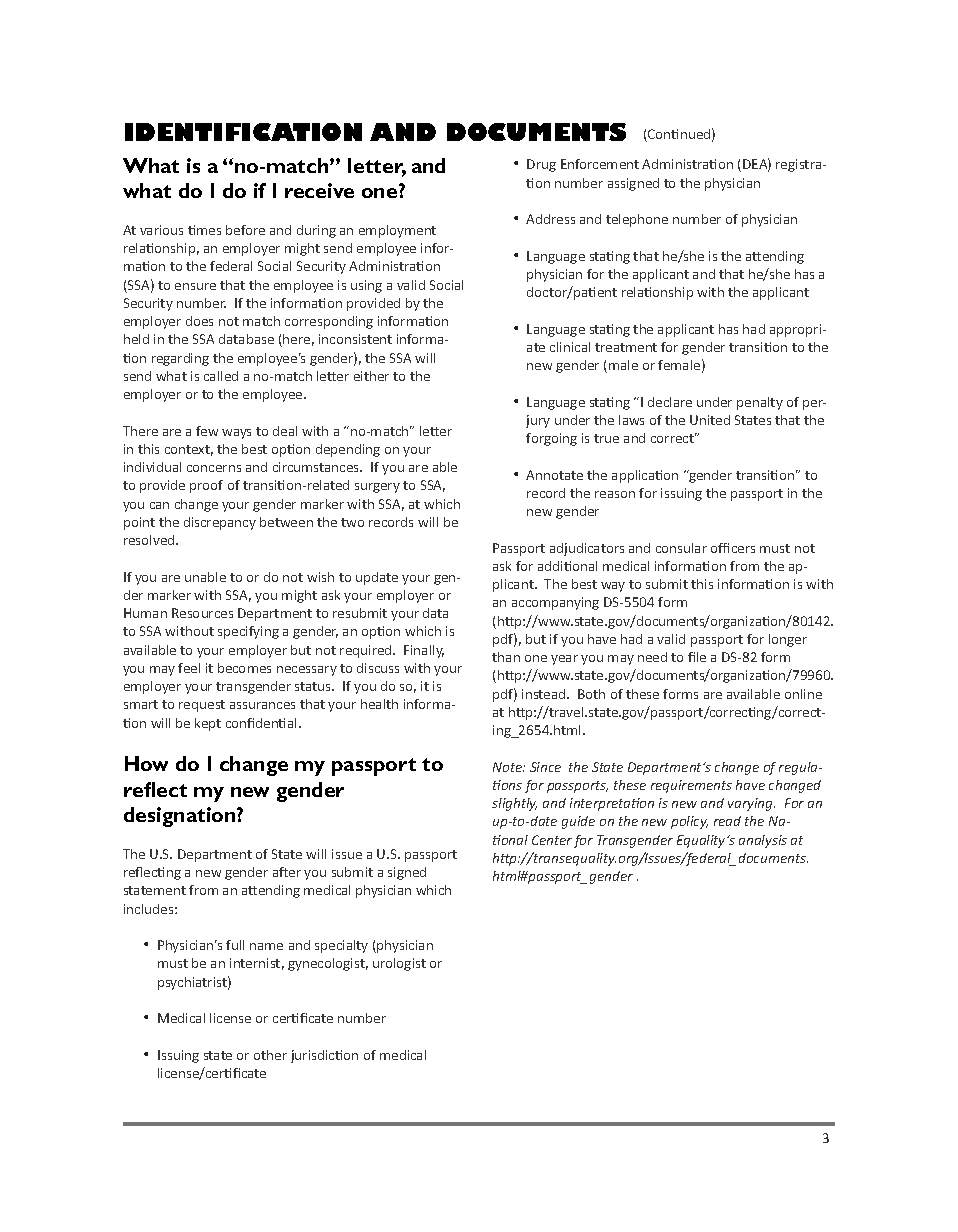 This page has width=958, height=1232. I want to click on forgoing, so click(551, 439).
